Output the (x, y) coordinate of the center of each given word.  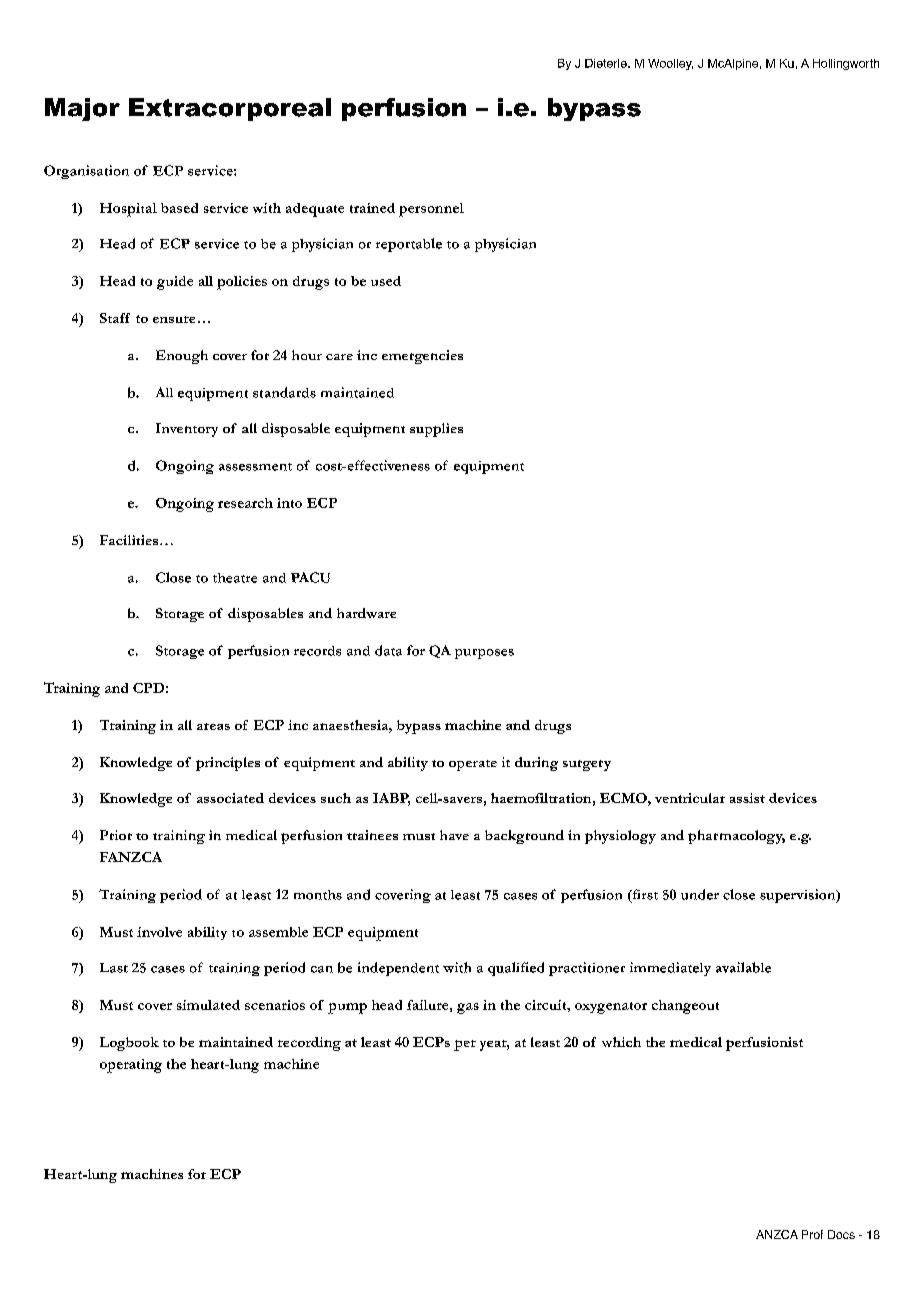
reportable (409, 245)
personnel (431, 210)
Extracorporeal (230, 109)
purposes (484, 654)
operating (131, 1066)
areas (213, 726)
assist (747, 798)
